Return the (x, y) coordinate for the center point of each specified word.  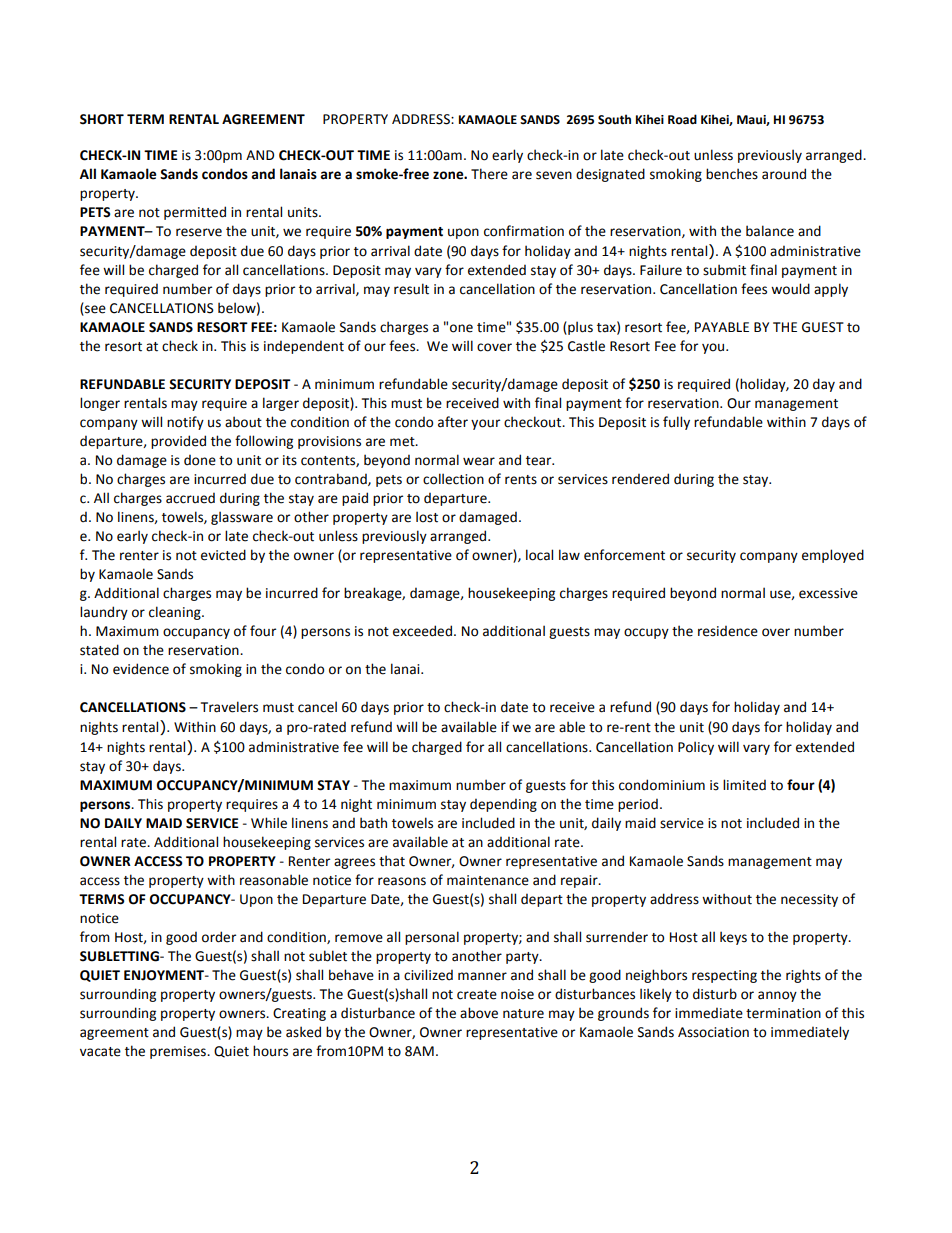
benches (732, 174)
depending (503, 805)
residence (728, 631)
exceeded (422, 631)
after (453, 422)
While (269, 823)
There (489, 174)
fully (676, 423)
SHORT (102, 119)
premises (179, 1052)
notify (185, 423)
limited (744, 785)
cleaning (176, 613)
